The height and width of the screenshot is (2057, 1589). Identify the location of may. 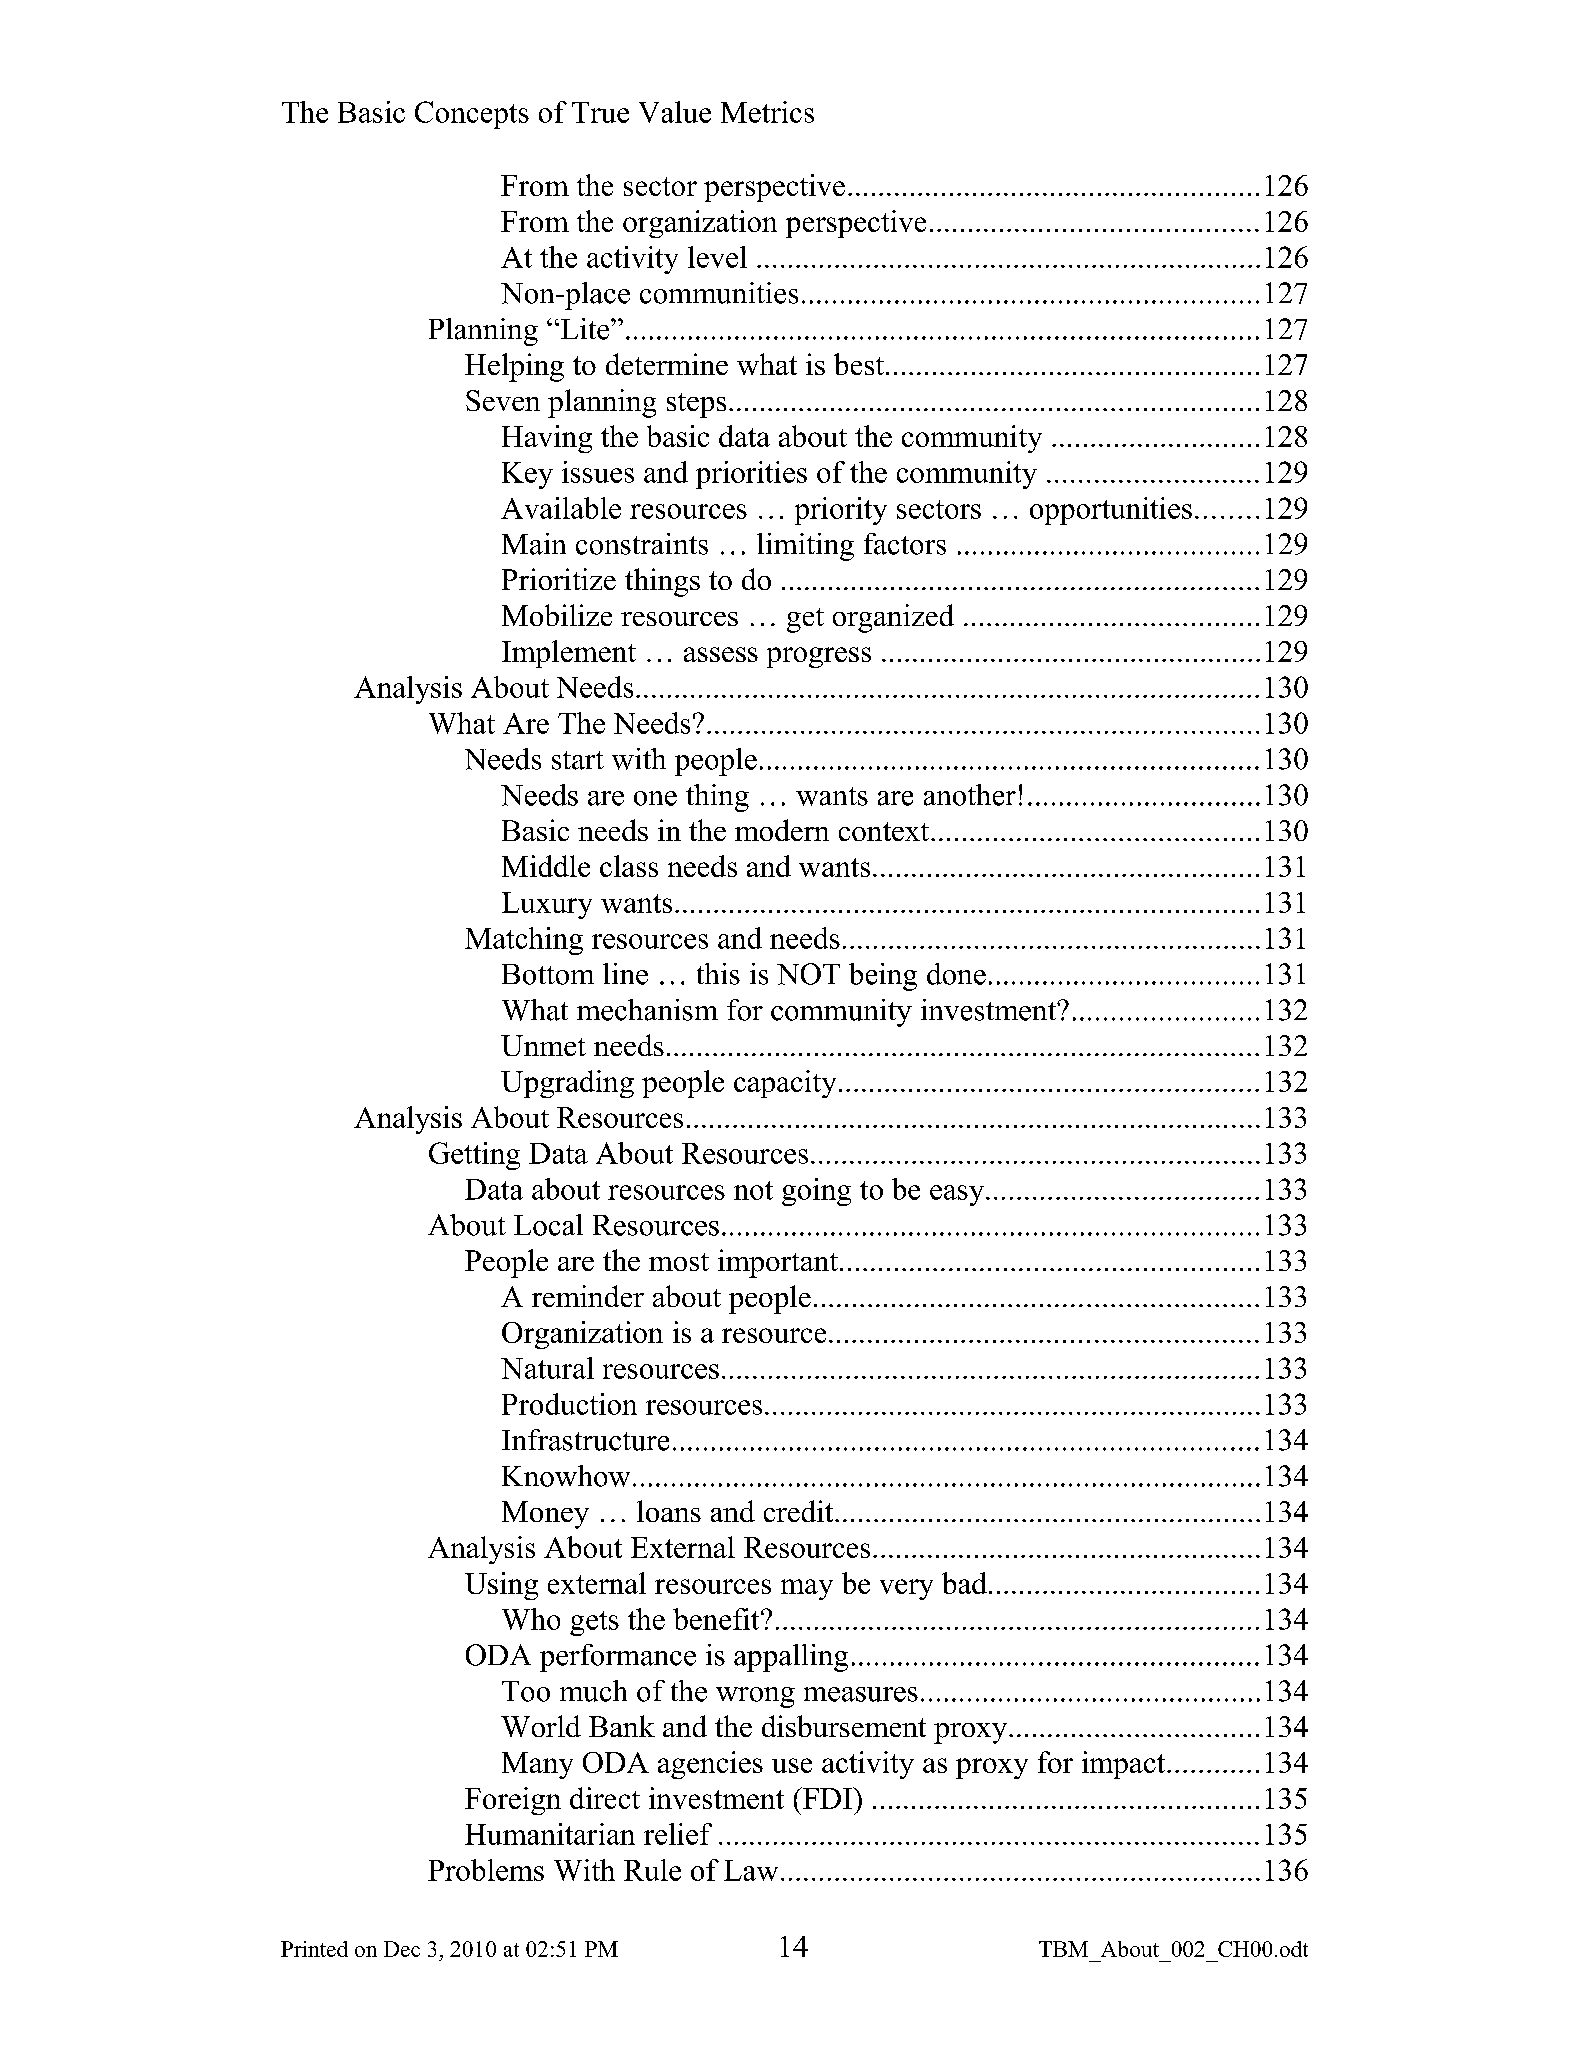
(807, 1589).
